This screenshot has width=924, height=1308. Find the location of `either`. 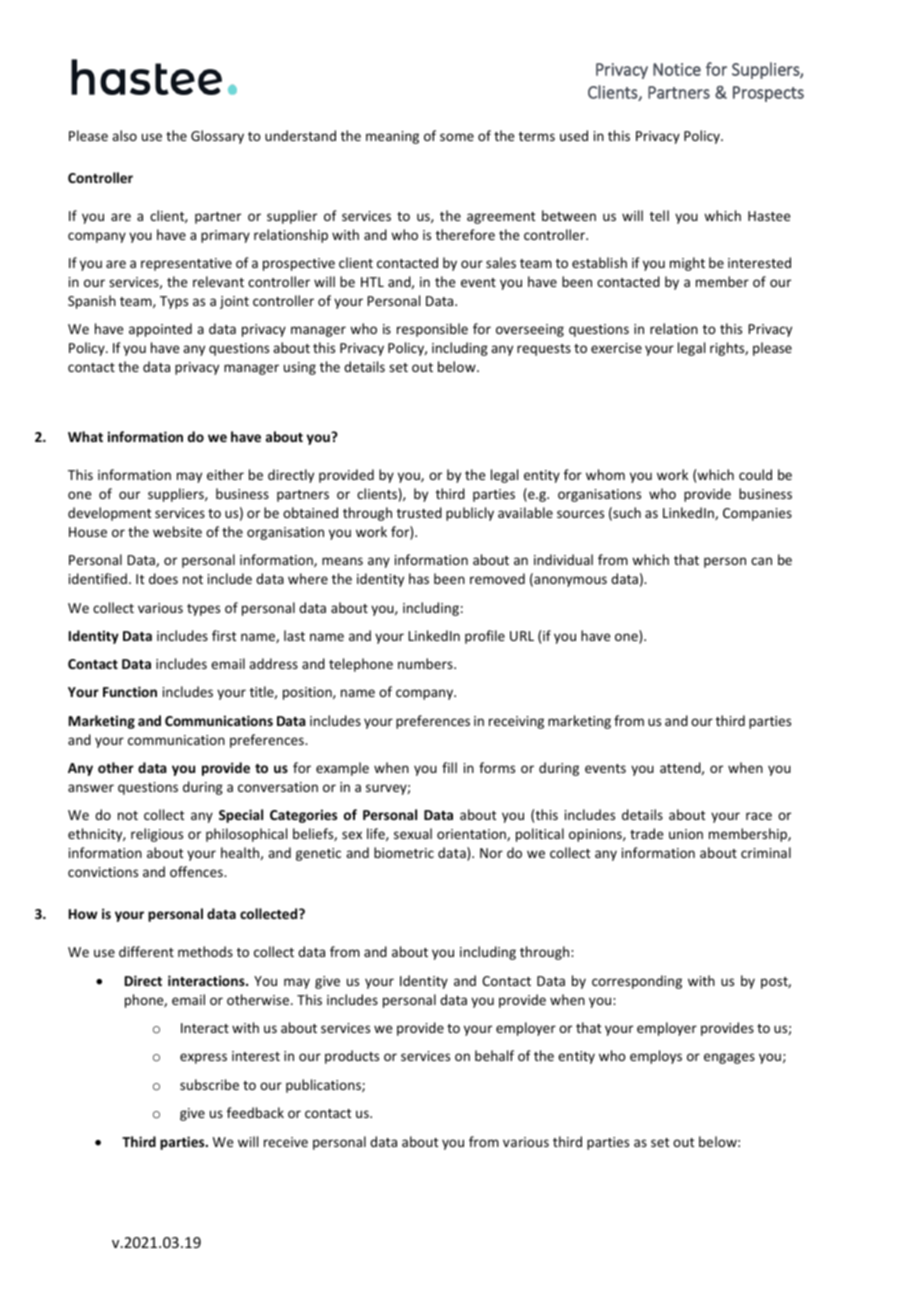

either is located at coordinates (225, 474).
